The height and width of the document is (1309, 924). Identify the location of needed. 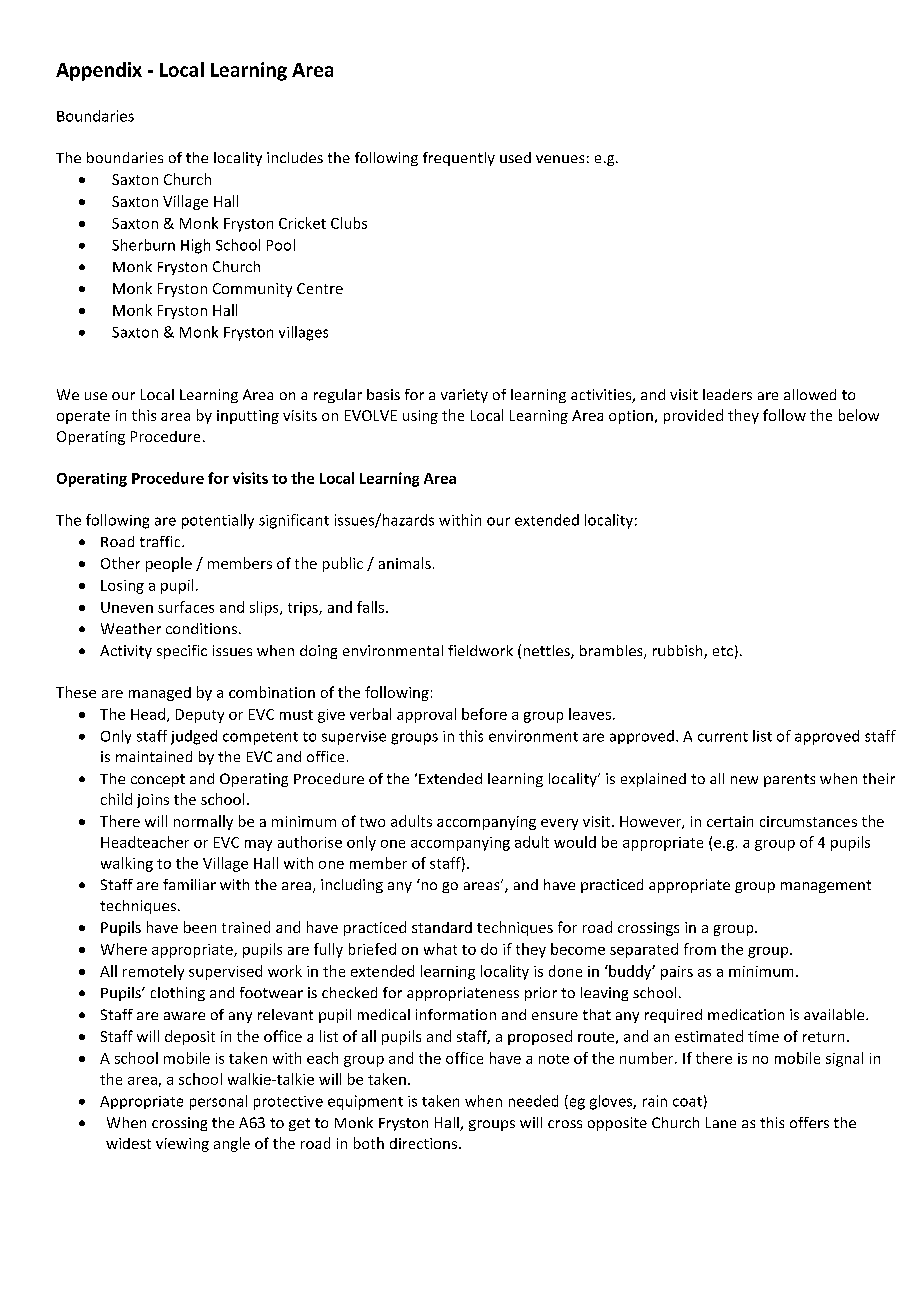
(533, 1101).
